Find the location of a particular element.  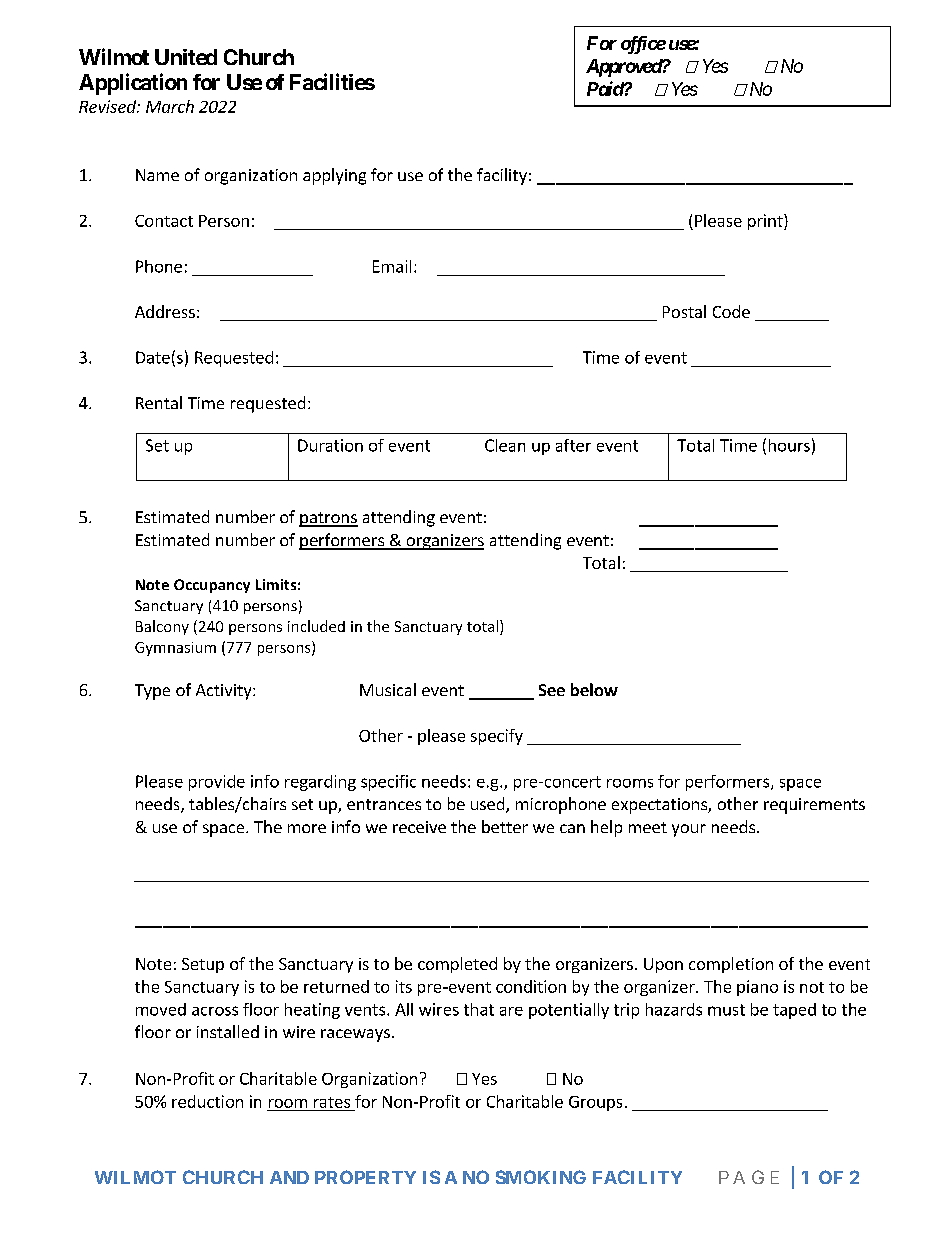

See is located at coordinates (552, 690).
